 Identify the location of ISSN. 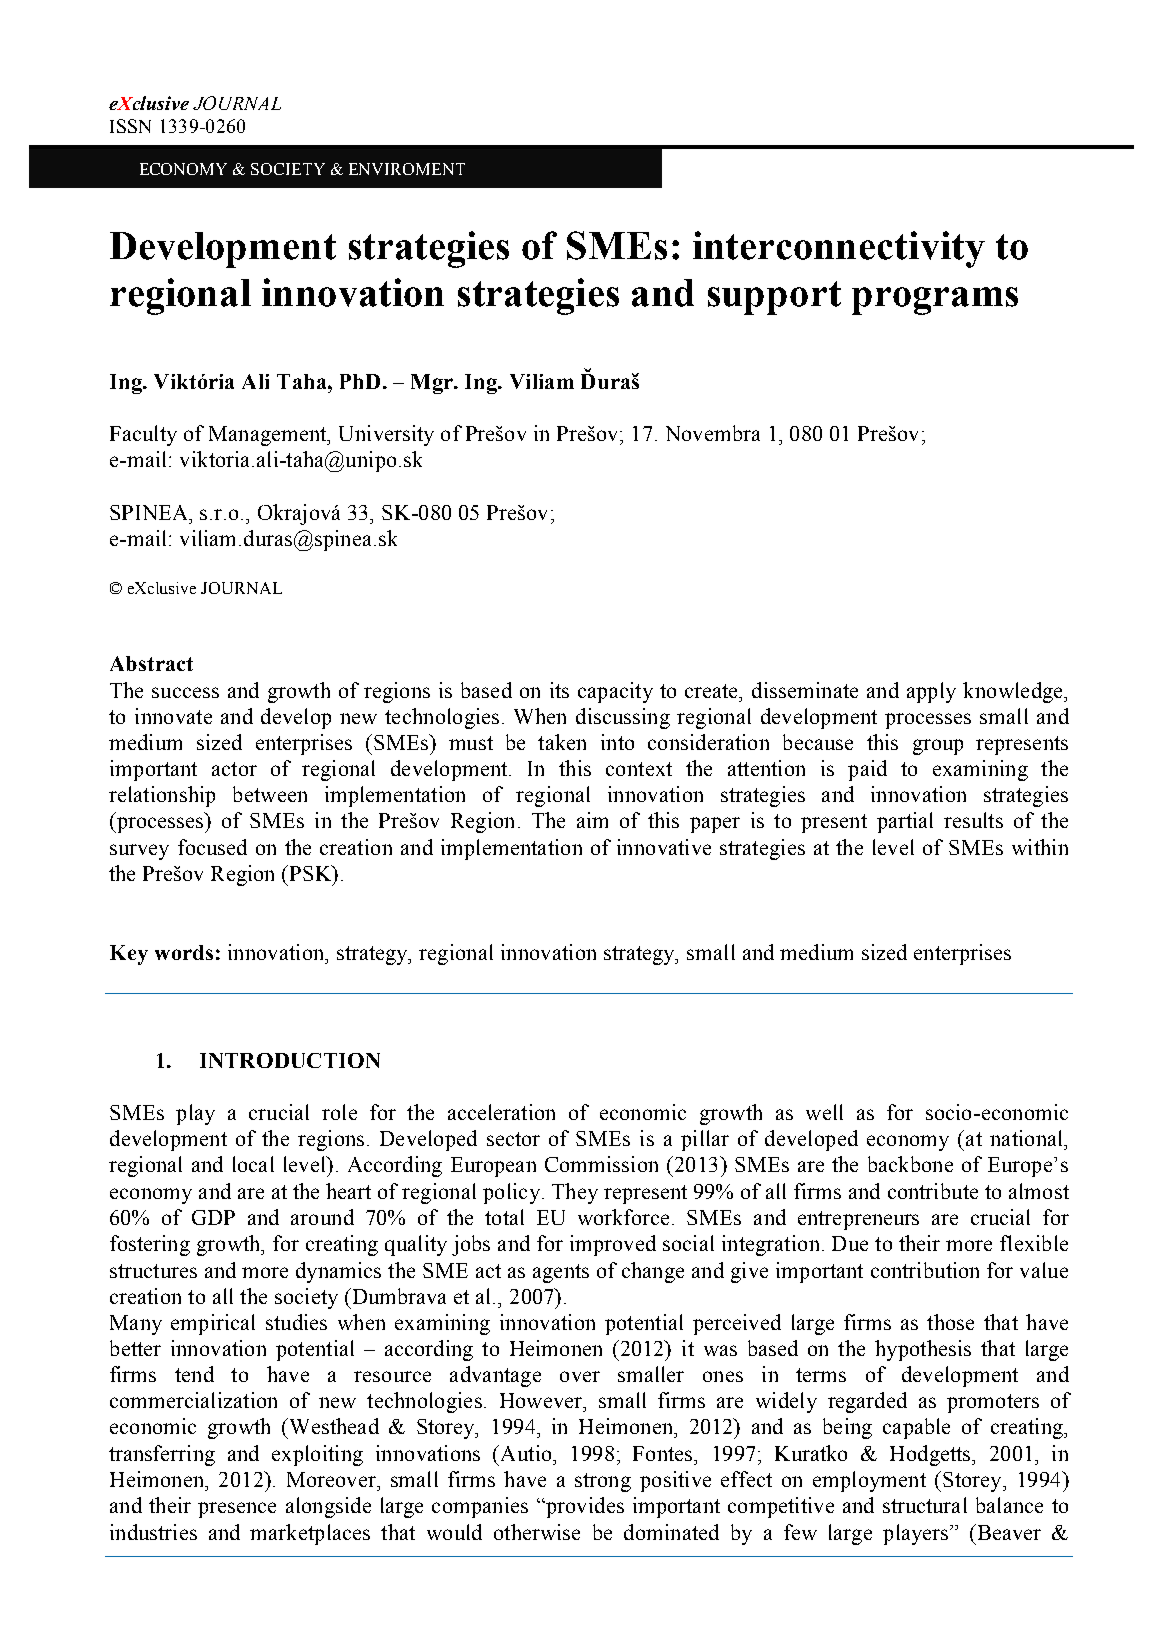
(130, 126).
